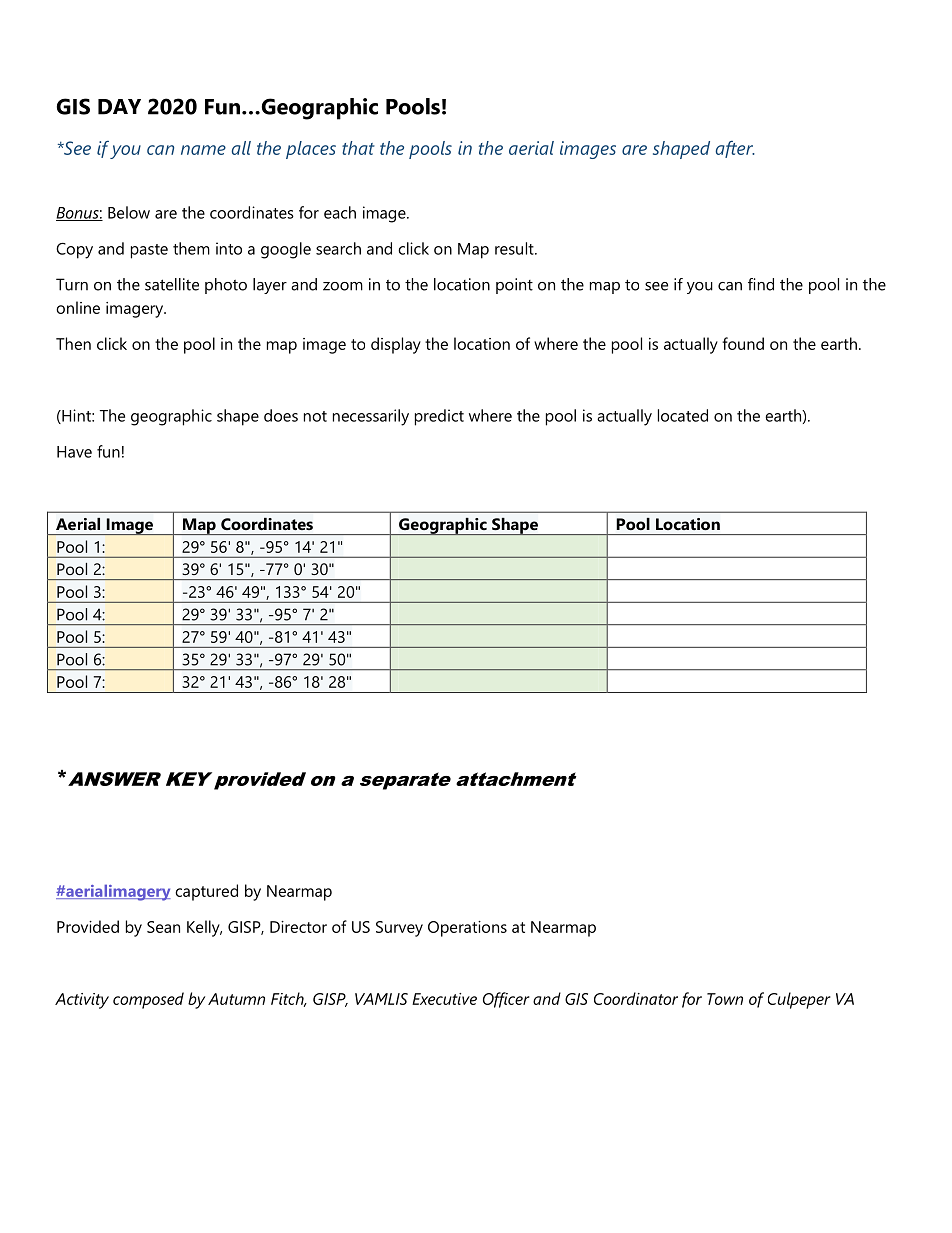 The width and height of the screenshot is (952, 1233). Describe the element at coordinates (74, 452) in the screenshot. I see `Have` at that location.
